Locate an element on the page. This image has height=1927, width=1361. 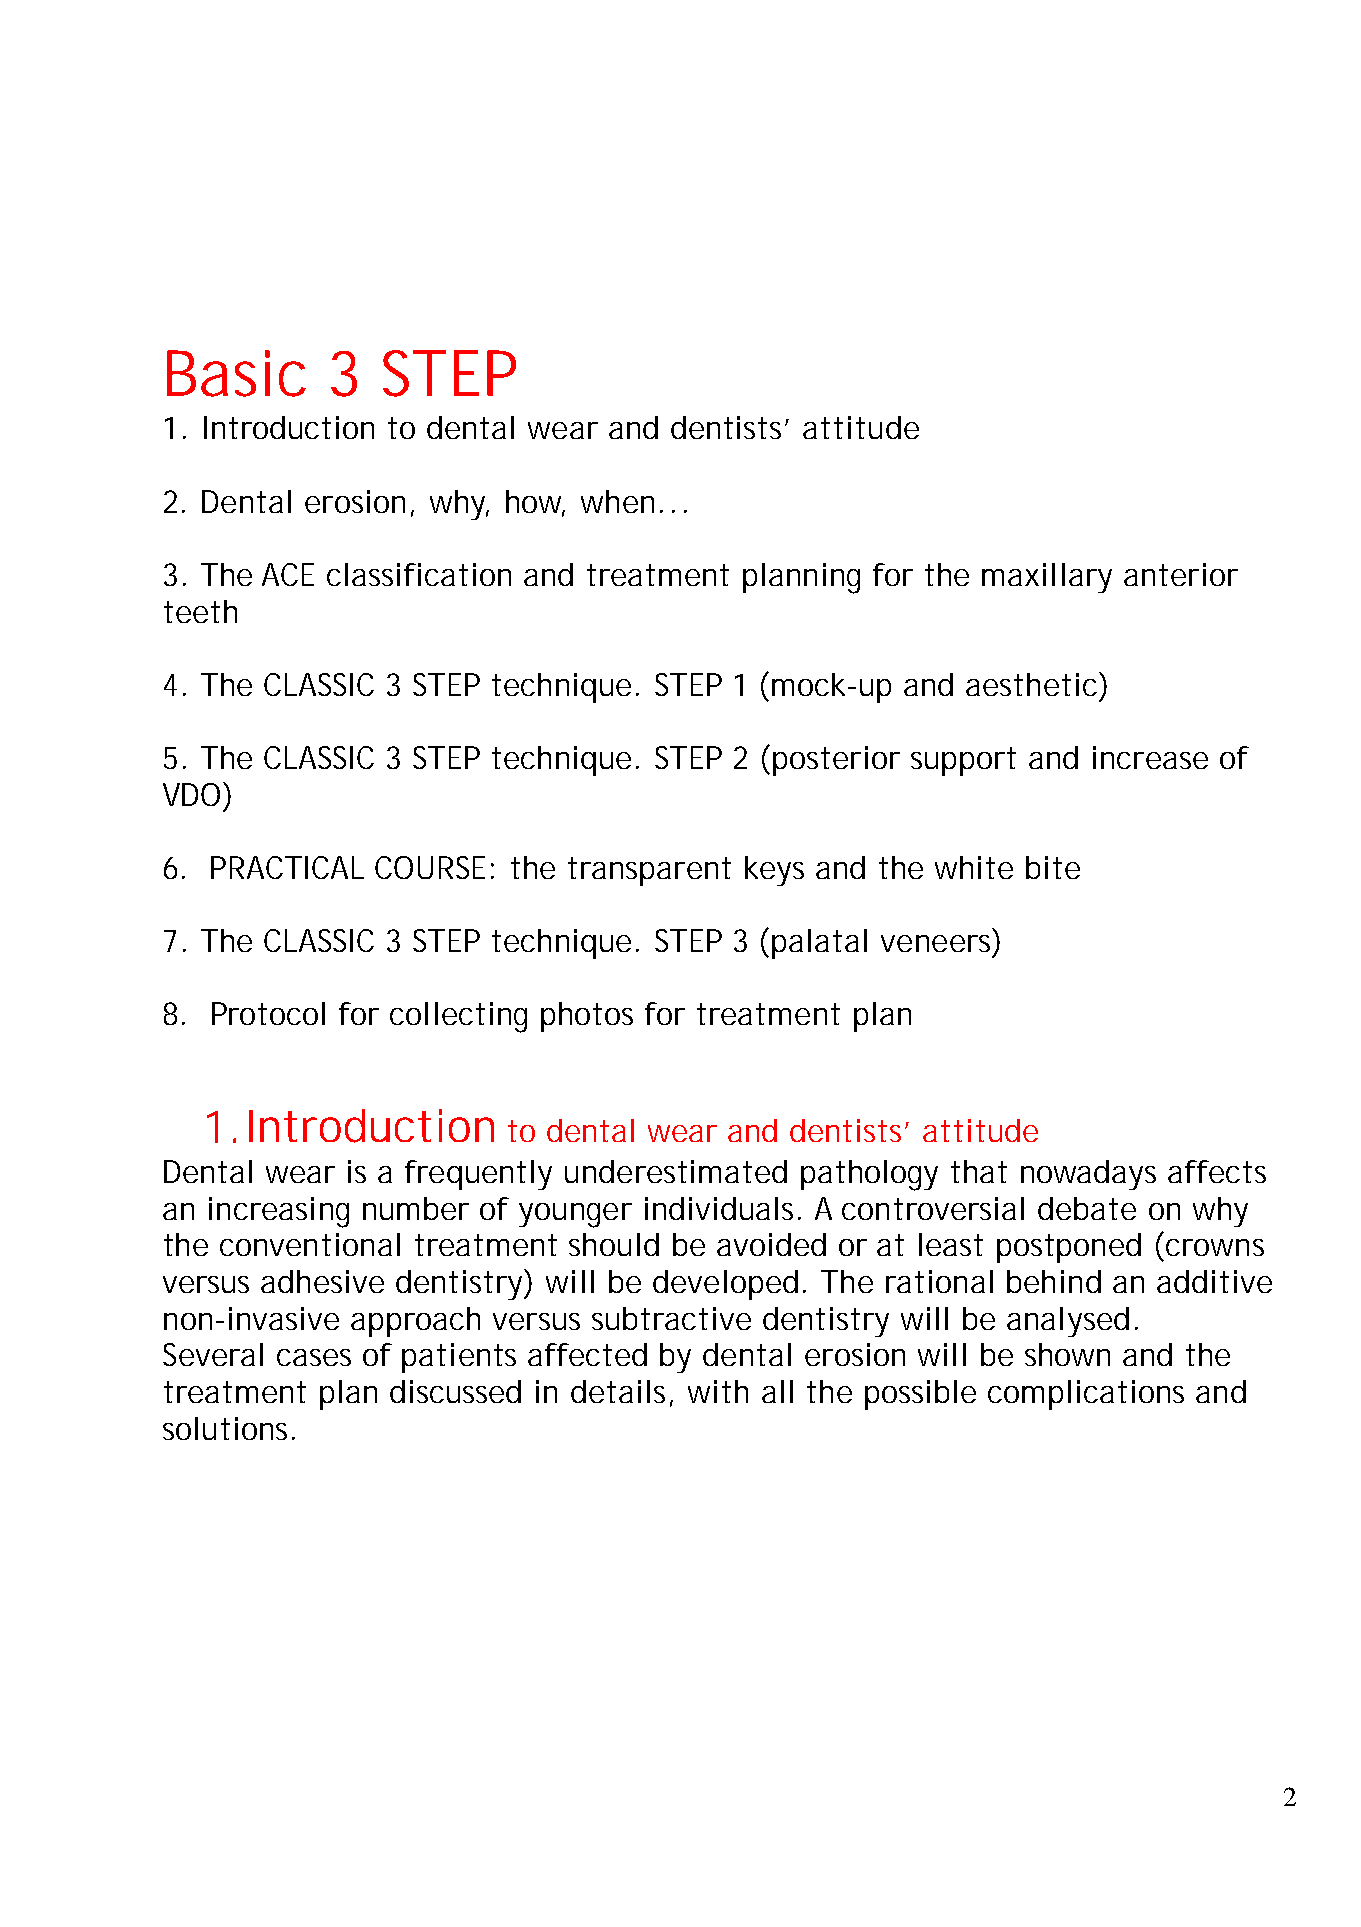
increasing is located at coordinates (279, 1212).
